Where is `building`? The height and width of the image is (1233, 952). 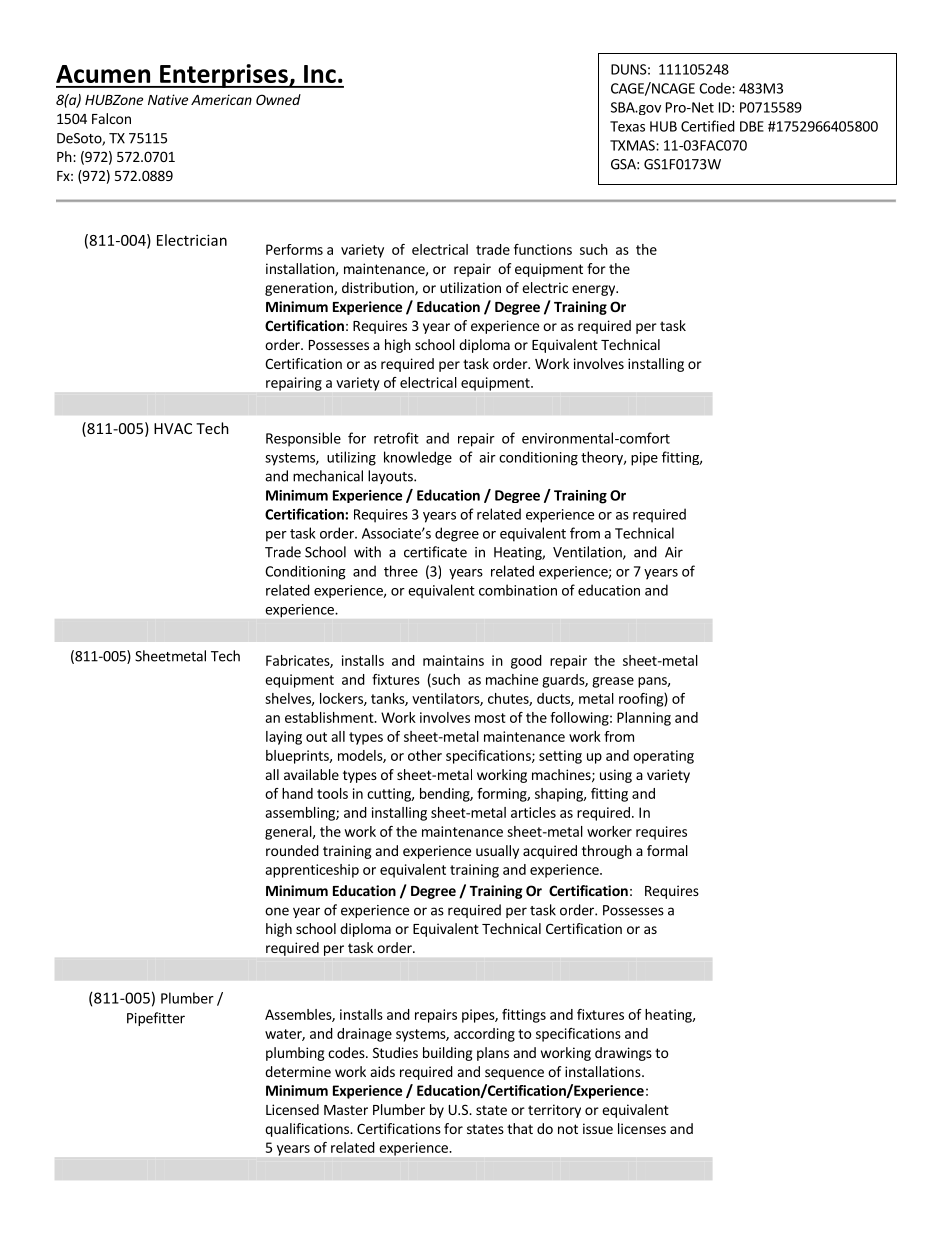
building is located at coordinates (448, 1054).
